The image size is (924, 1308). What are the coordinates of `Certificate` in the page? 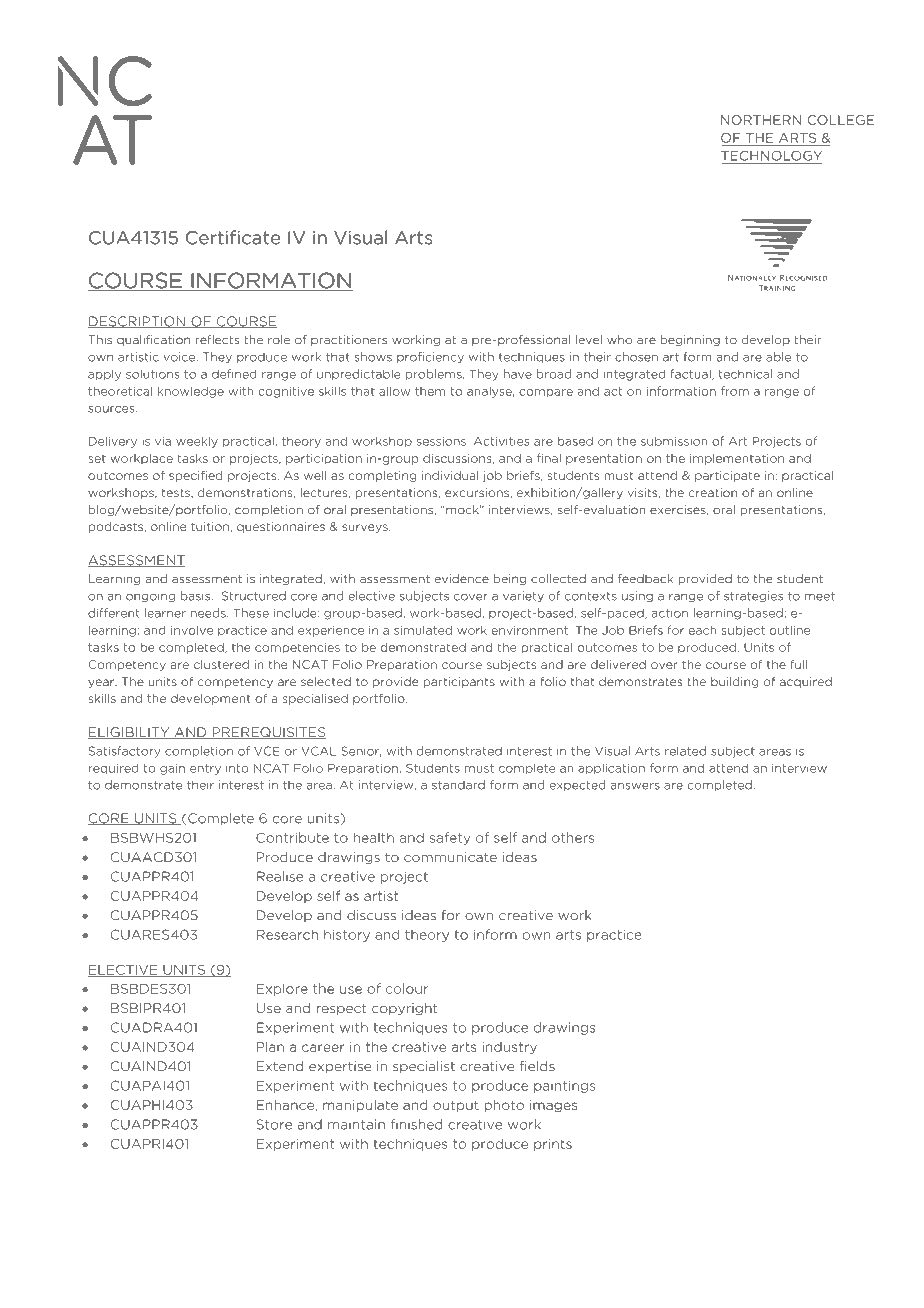 It's located at (233, 237).
